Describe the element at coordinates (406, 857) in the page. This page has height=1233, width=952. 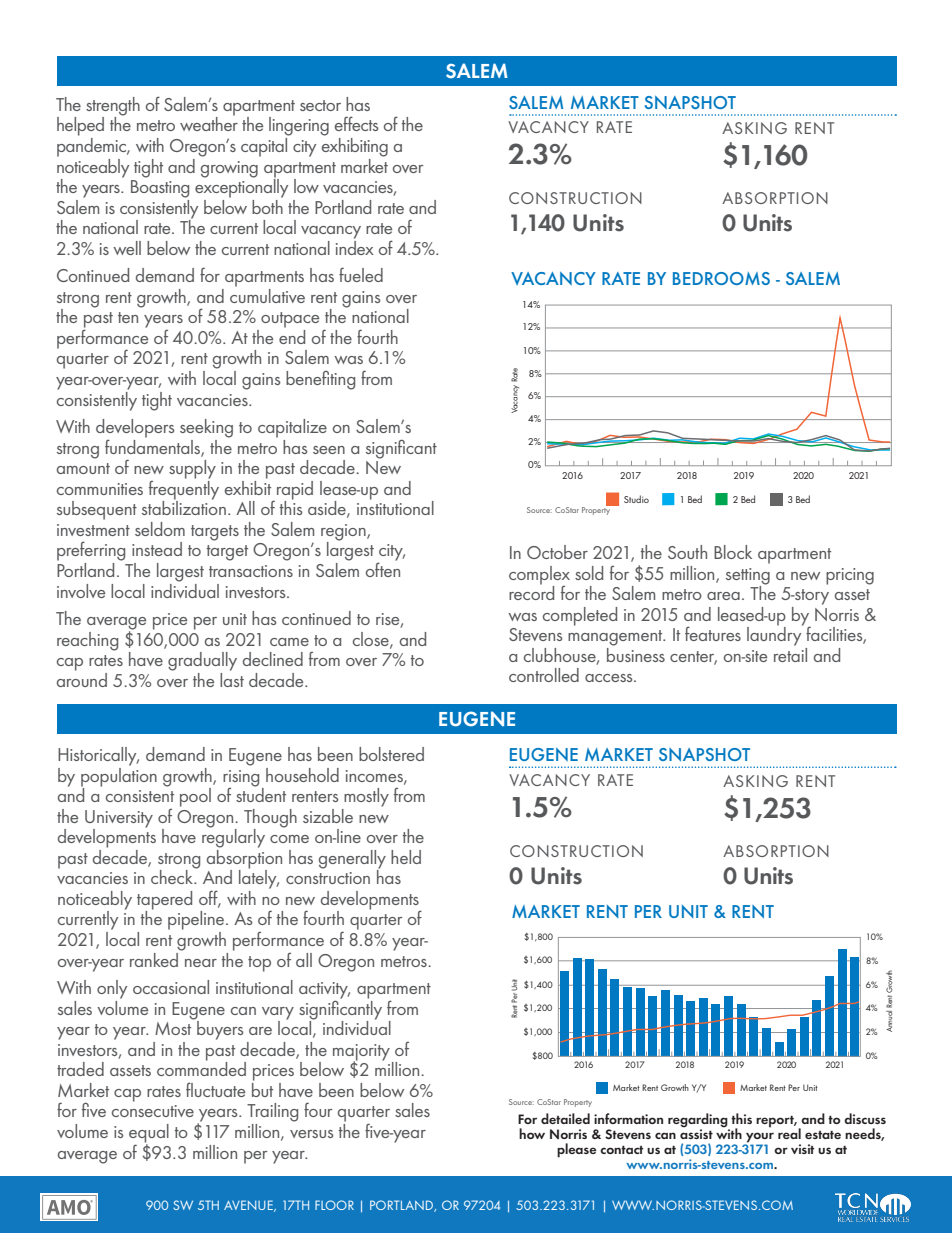
I see `held` at that location.
